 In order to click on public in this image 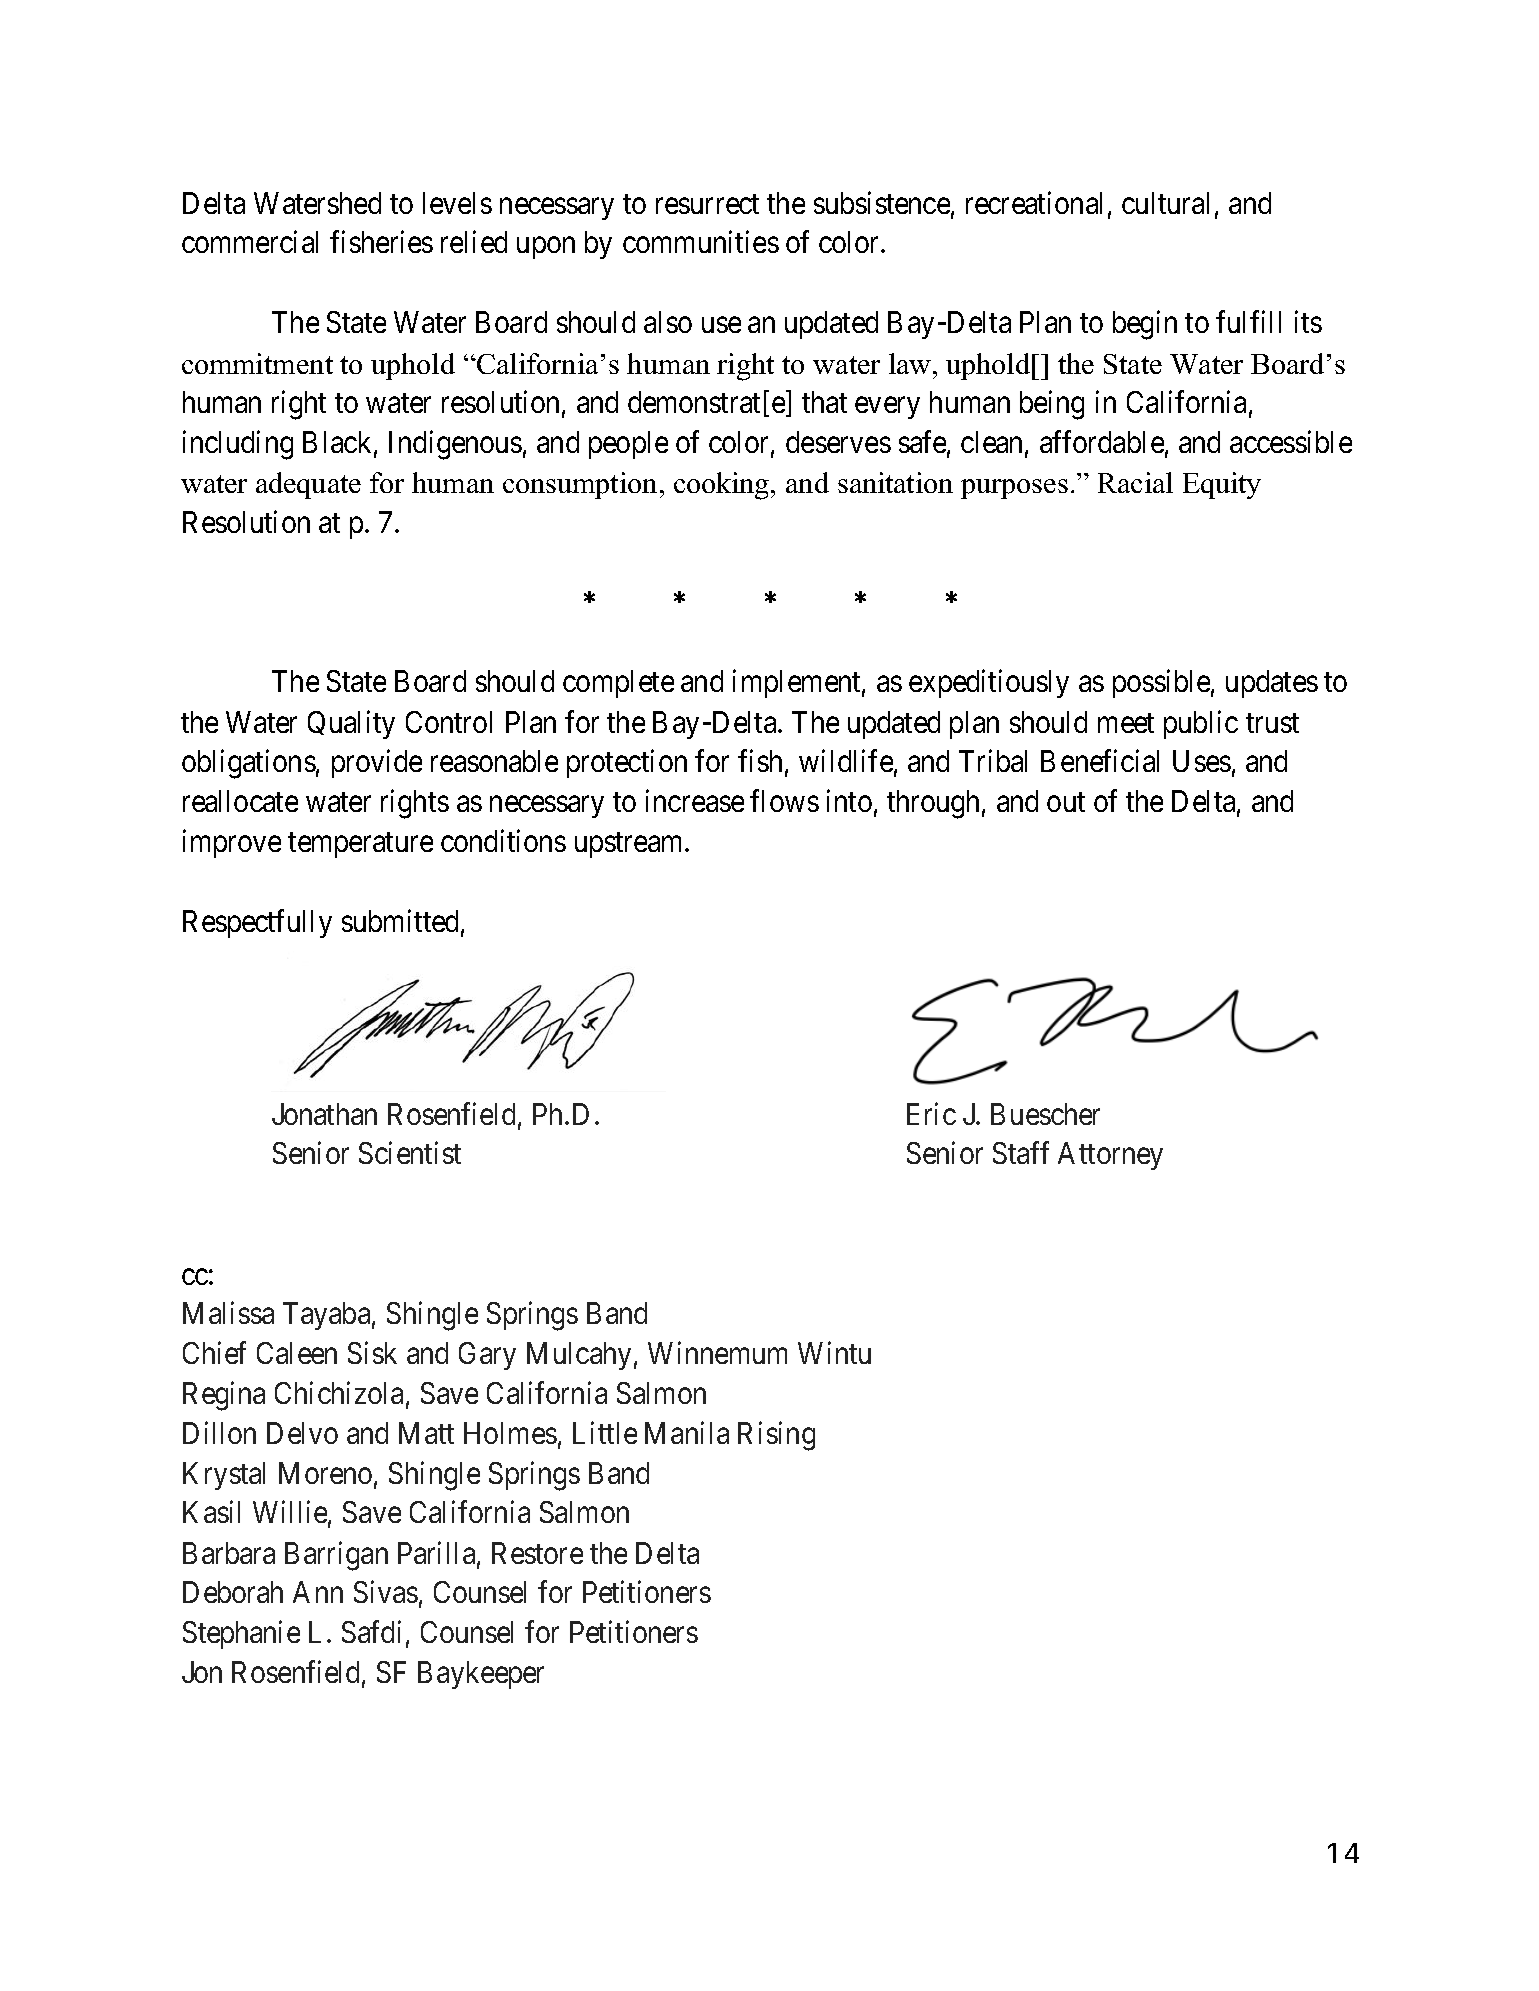, I will do `click(1201, 724)`.
